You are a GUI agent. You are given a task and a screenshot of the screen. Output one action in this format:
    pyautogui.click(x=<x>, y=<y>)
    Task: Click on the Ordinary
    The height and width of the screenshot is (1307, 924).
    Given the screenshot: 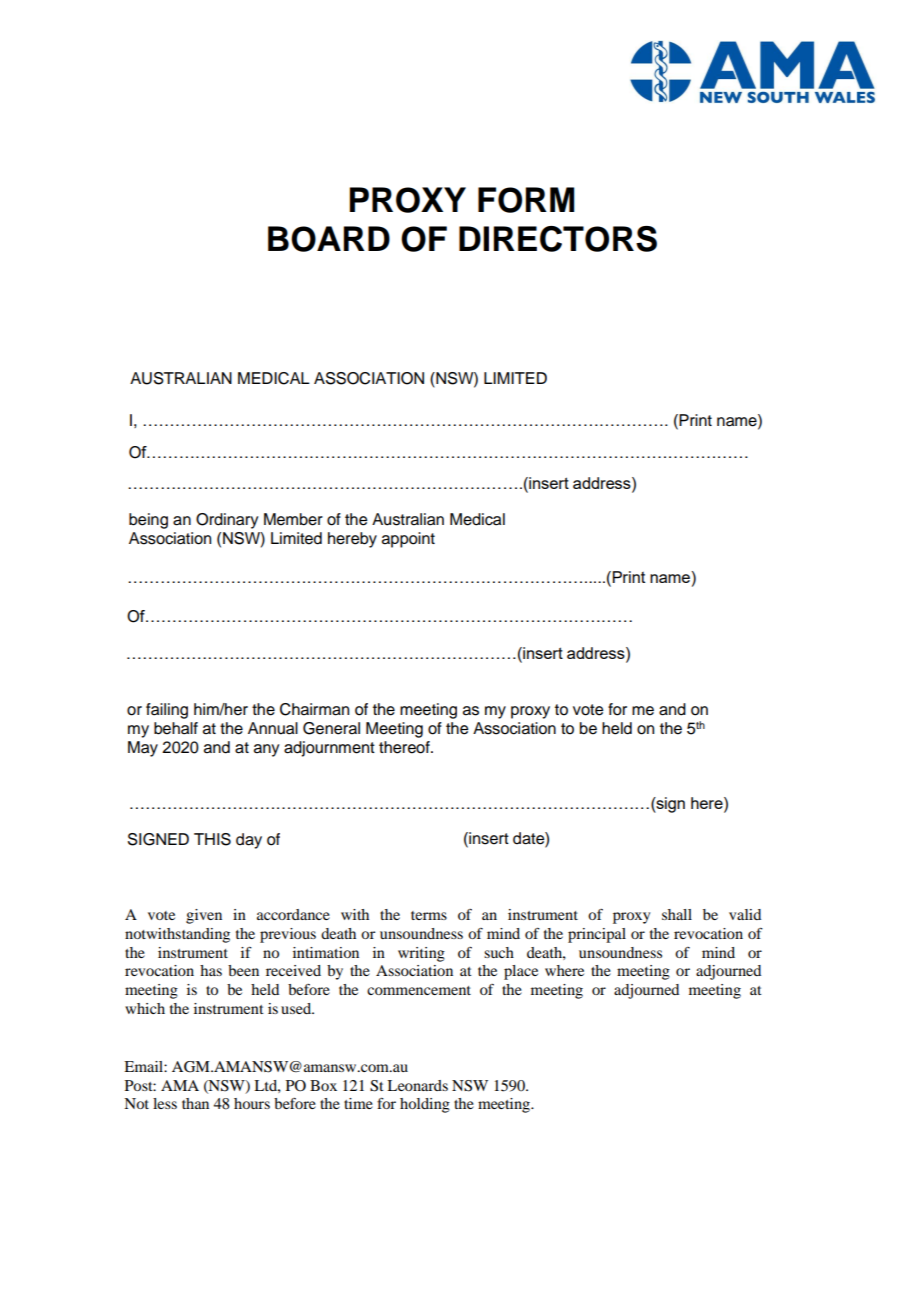 What is the action you would take?
    pyautogui.click(x=227, y=521)
